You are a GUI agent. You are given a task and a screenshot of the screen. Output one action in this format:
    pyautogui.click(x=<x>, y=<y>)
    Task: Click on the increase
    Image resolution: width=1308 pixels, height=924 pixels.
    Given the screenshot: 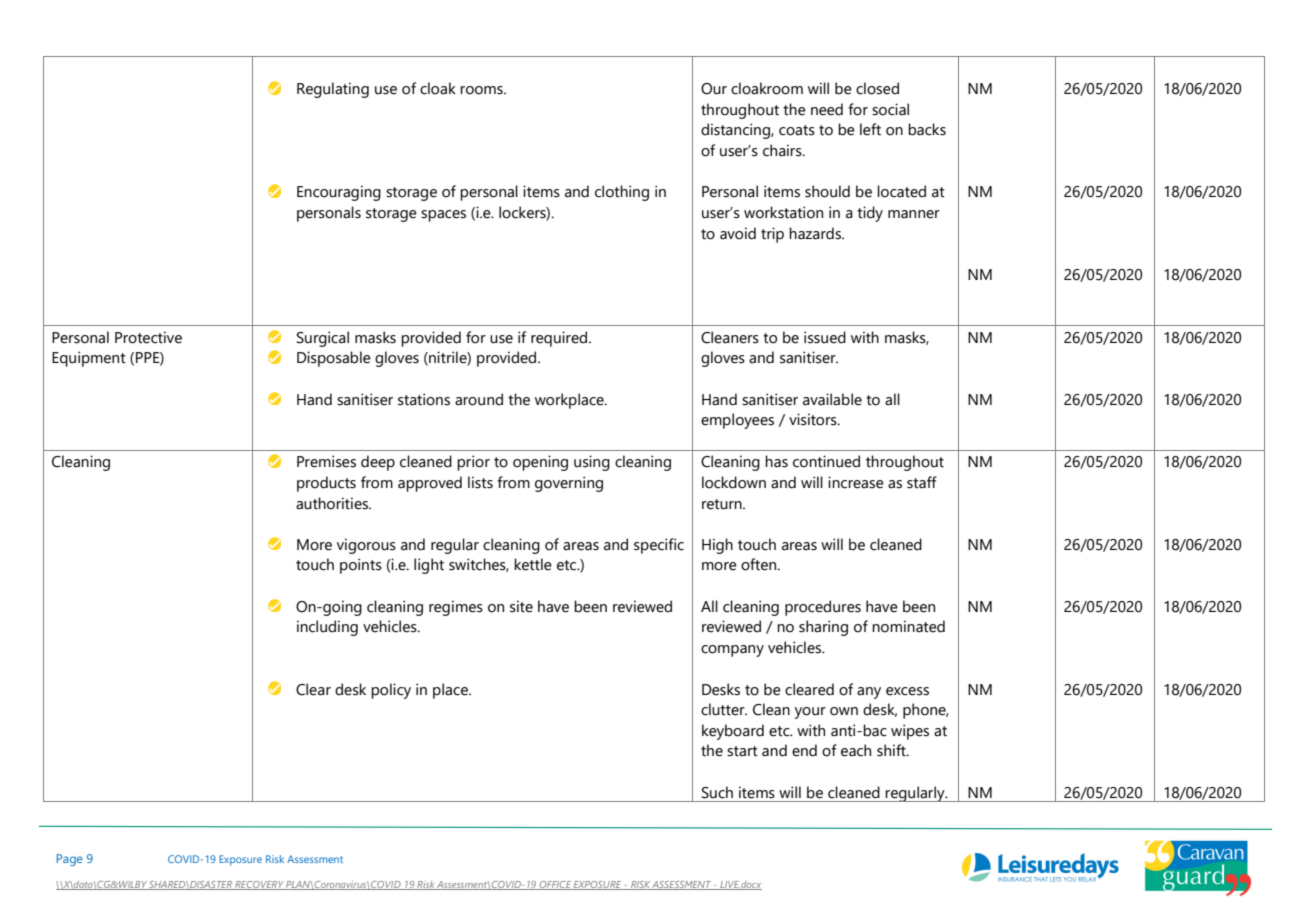 What is the action you would take?
    pyautogui.click(x=856, y=482)
